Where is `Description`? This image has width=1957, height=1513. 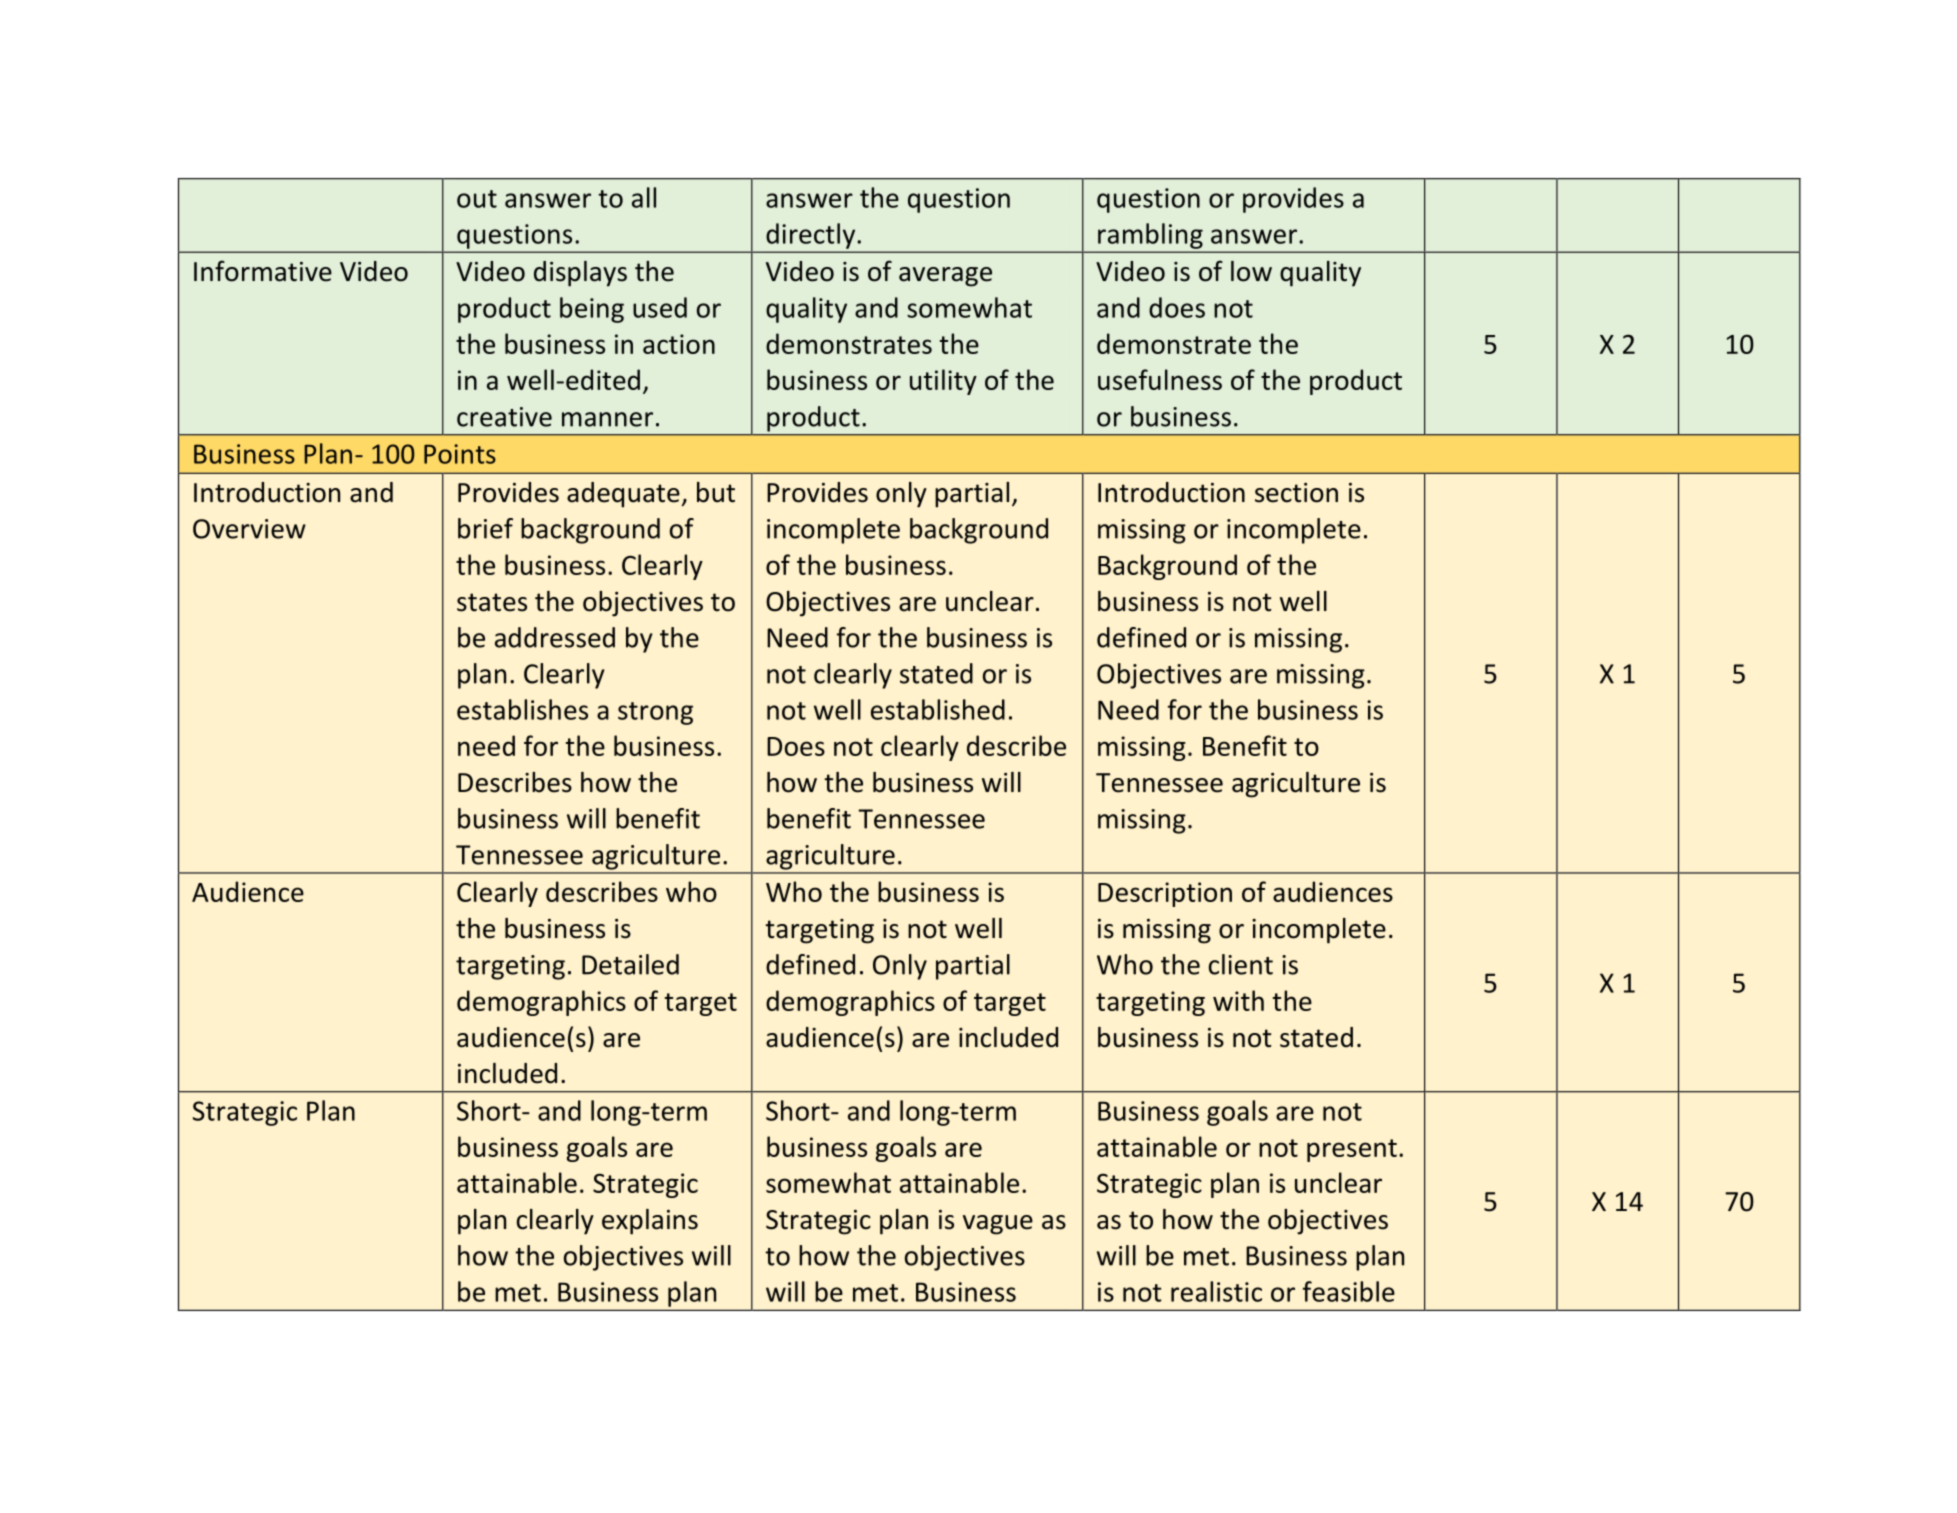
Description is located at coordinates (1165, 894).
